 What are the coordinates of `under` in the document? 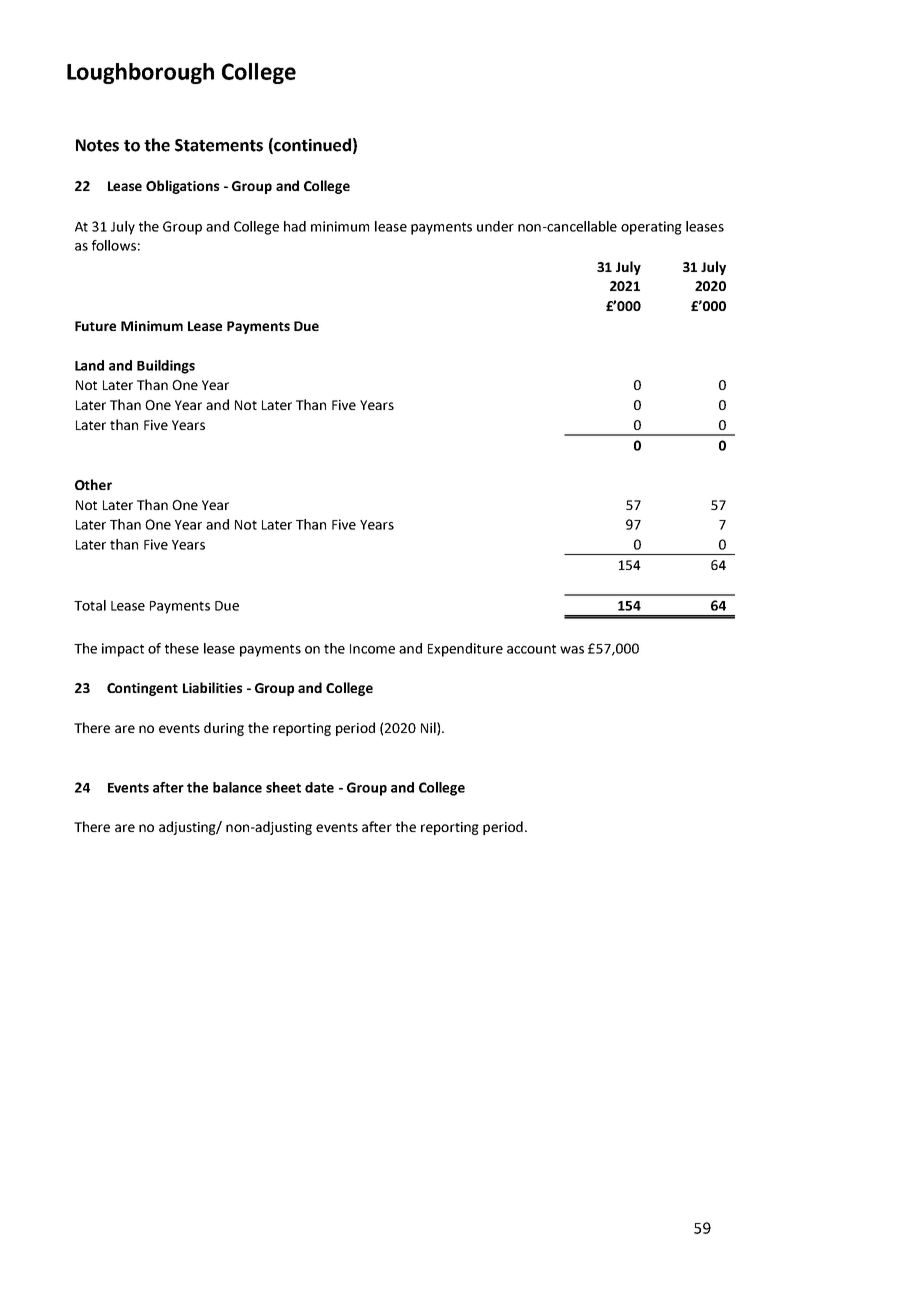 It's located at (495, 226).
